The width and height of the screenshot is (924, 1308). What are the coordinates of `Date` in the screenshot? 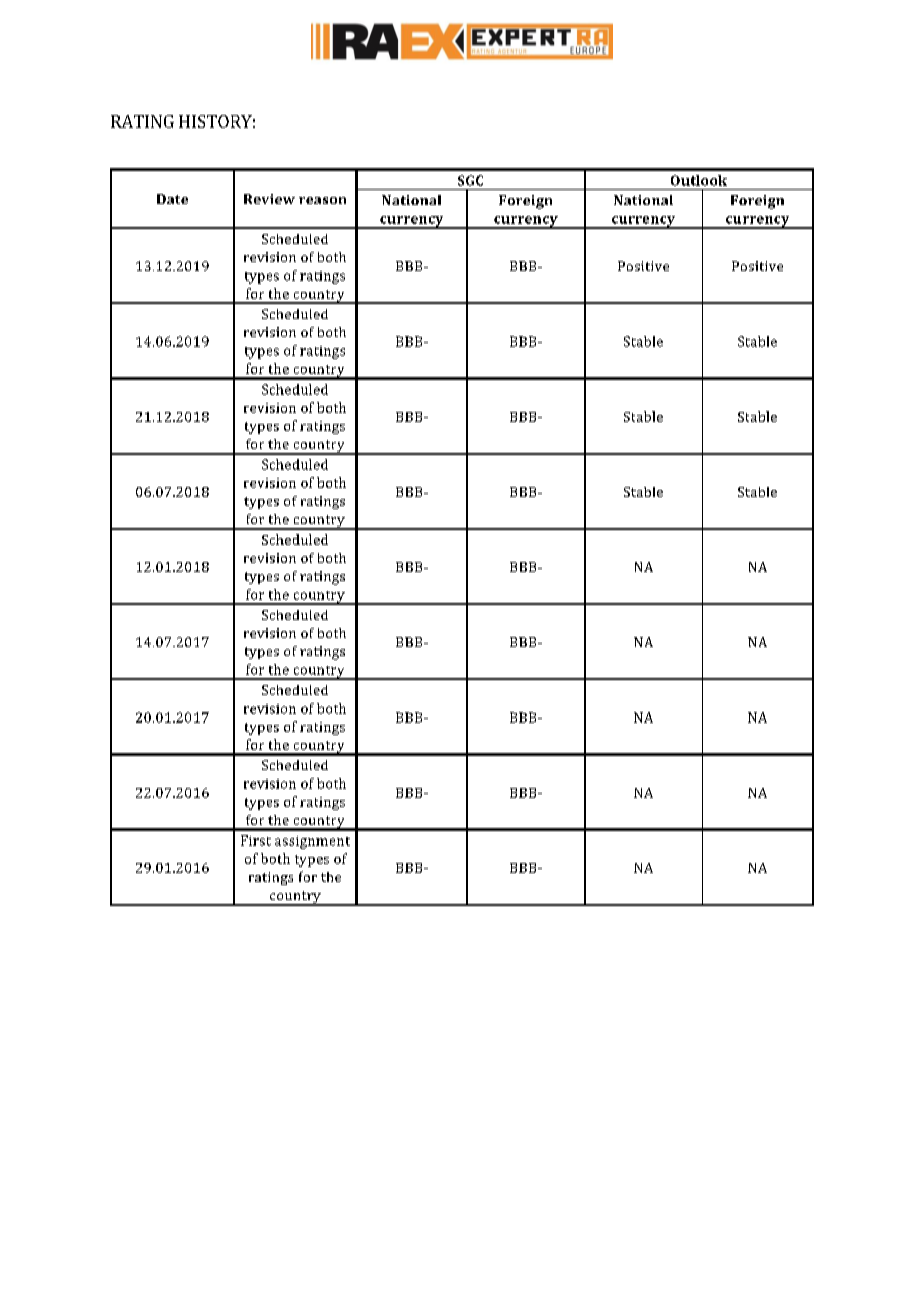 It's located at (172, 199).
